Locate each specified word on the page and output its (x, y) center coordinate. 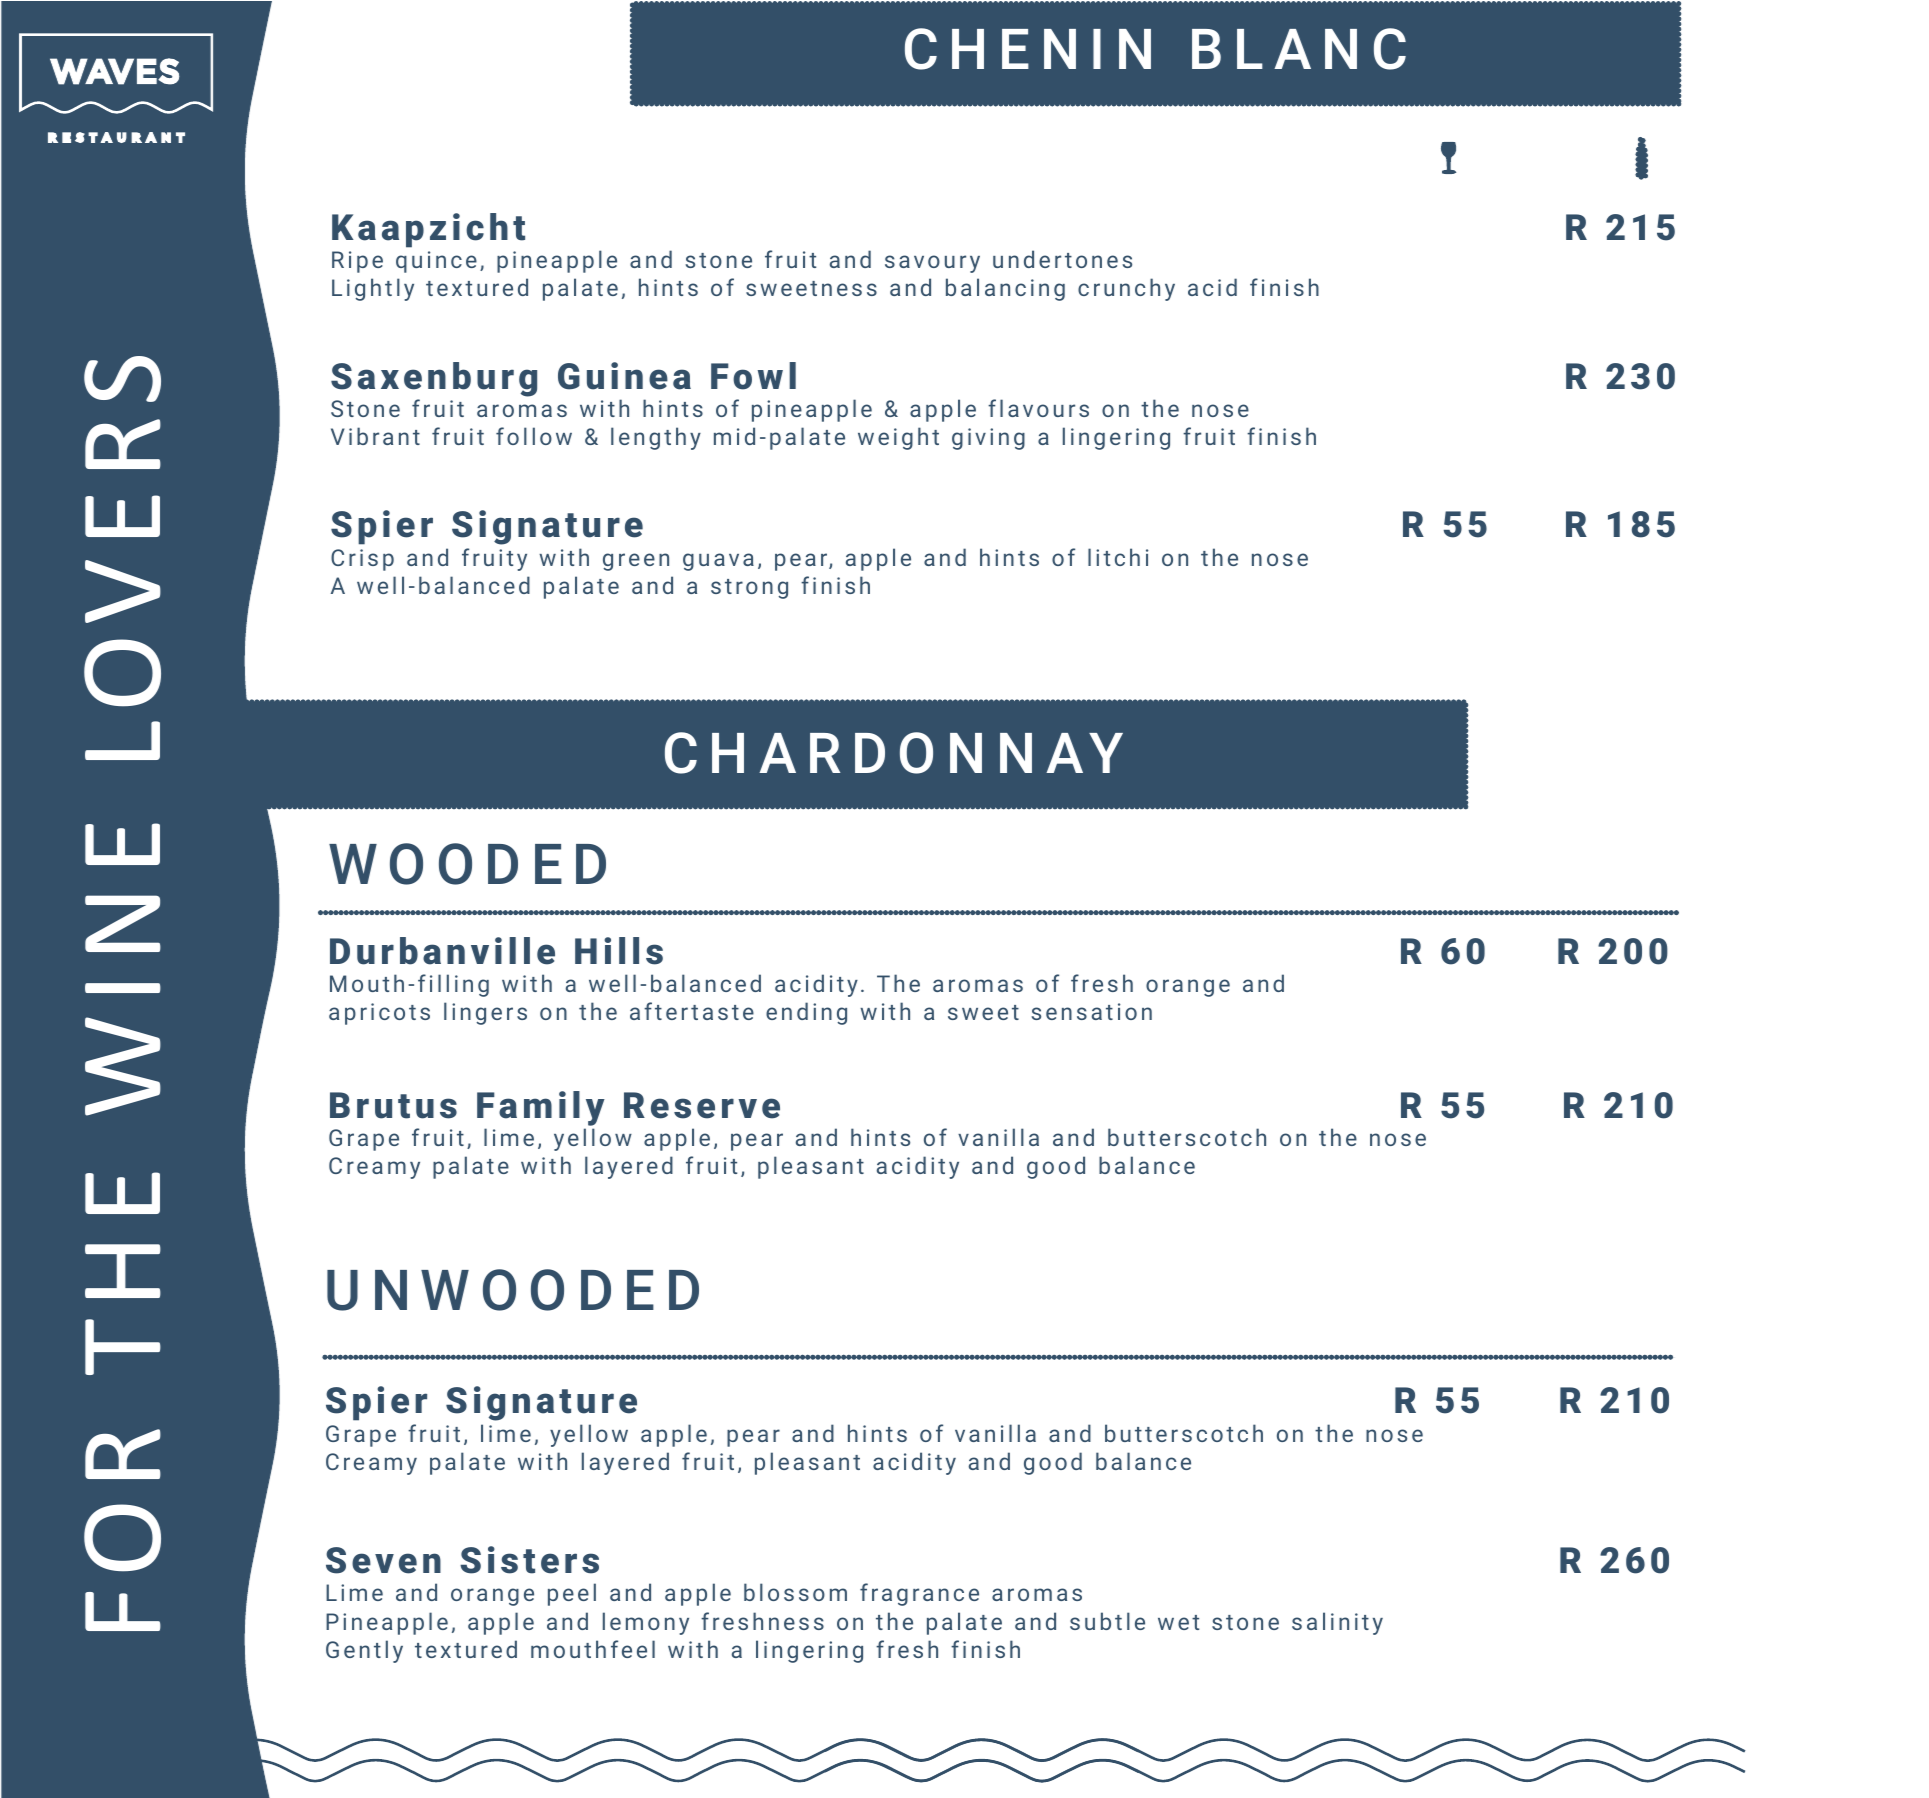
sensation (1091, 1011)
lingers (485, 1013)
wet (1178, 1622)
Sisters (529, 1560)
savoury (932, 264)
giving (988, 439)
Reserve (702, 1105)
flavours (1038, 408)
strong (749, 589)
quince (436, 262)
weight (898, 438)
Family (541, 1110)
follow (534, 436)
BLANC (1299, 49)
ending (806, 1013)
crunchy (1126, 289)
